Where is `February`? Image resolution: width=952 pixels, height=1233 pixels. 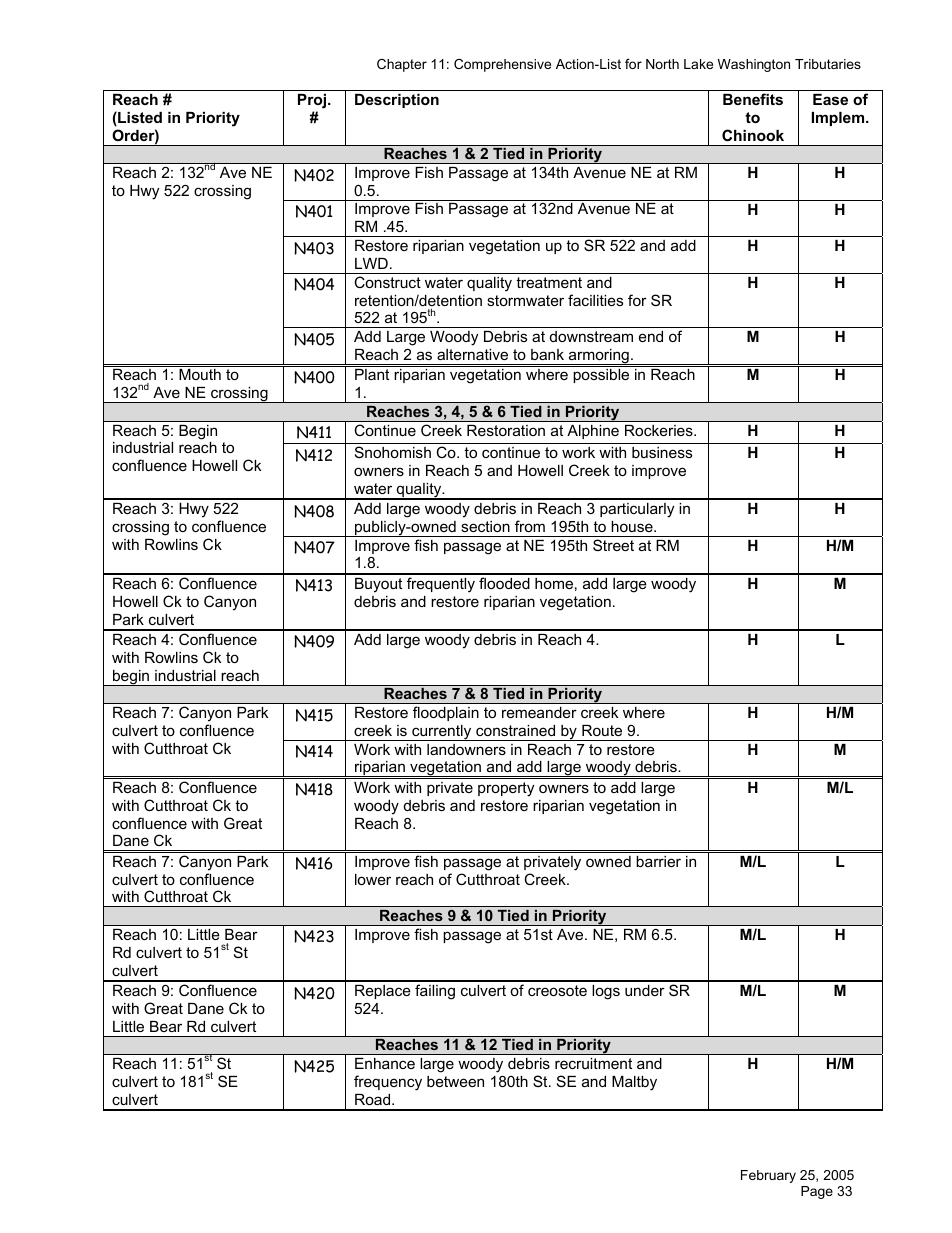
February is located at coordinates (768, 1176).
